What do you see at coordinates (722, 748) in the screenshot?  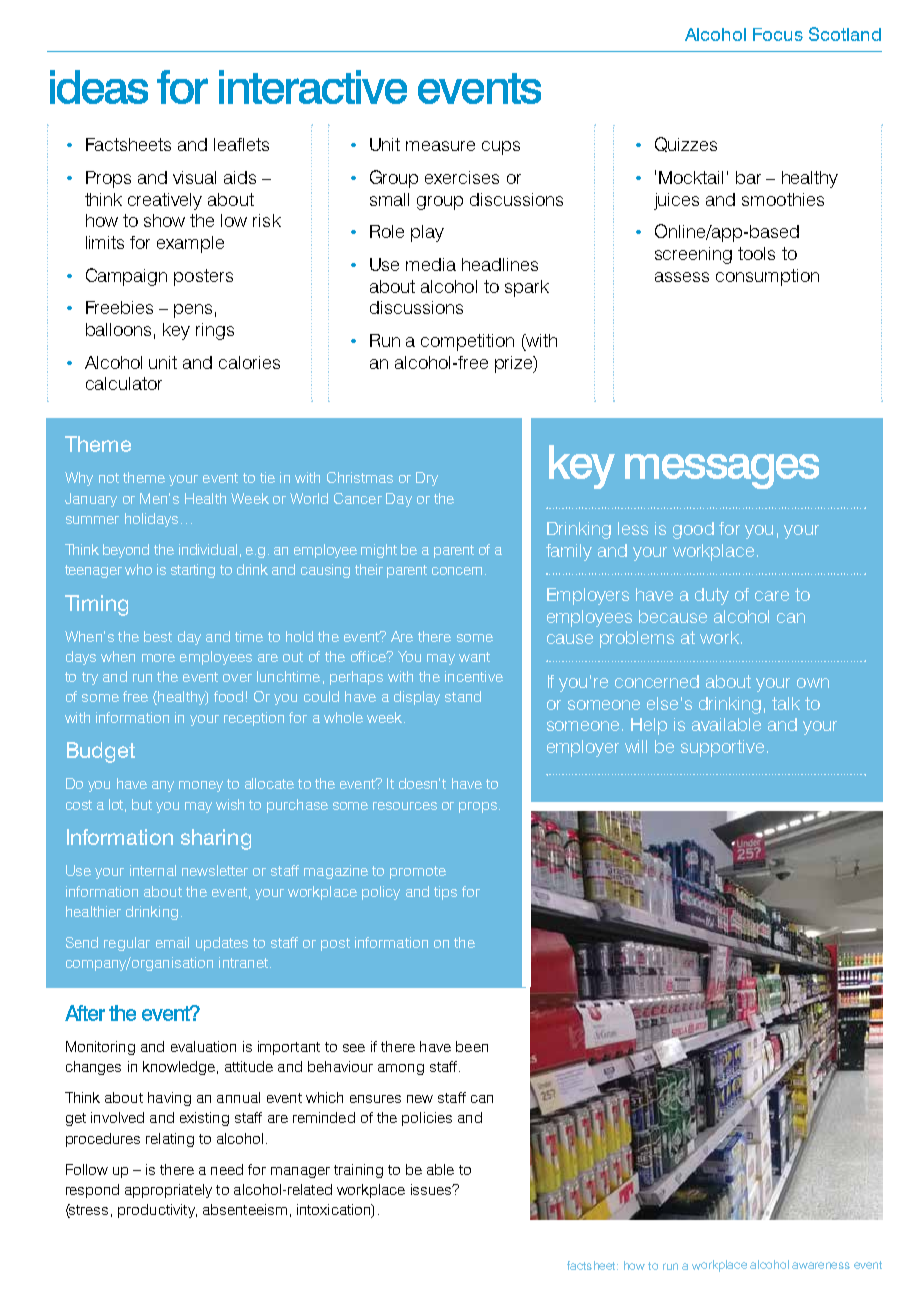 I see `supportive` at bounding box center [722, 748].
